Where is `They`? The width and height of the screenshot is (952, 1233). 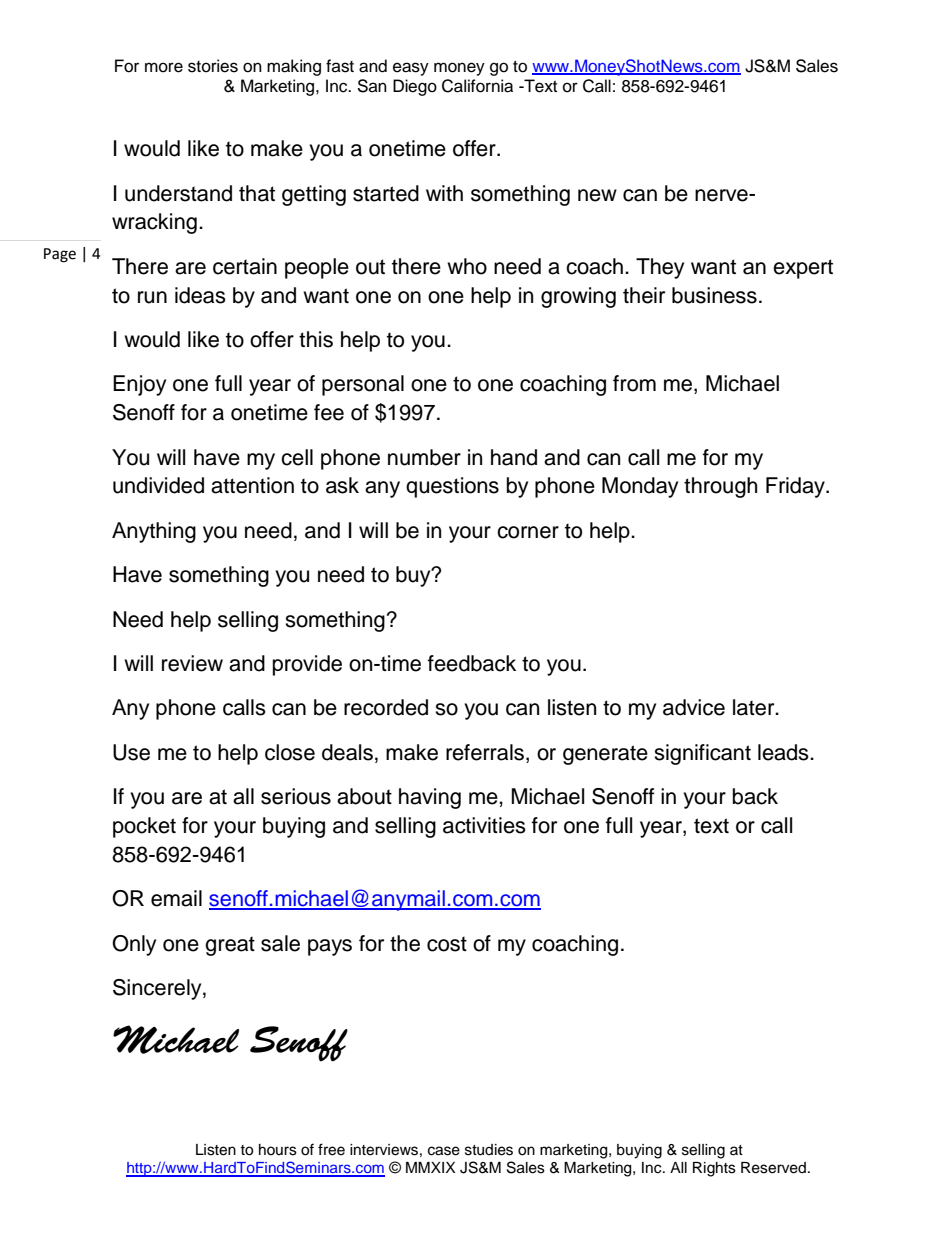
They is located at coordinates (660, 268).
